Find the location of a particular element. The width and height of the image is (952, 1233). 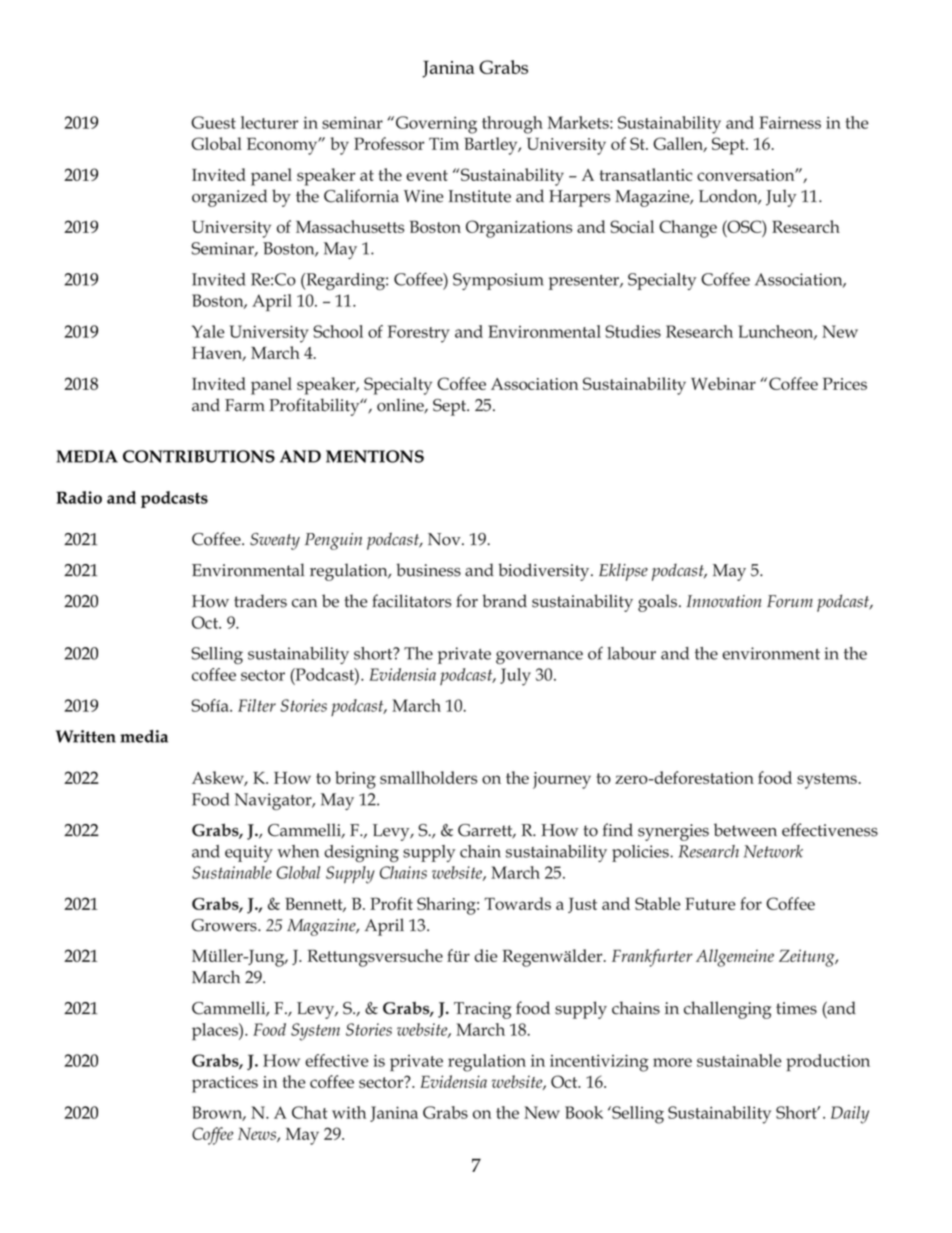

journey is located at coordinates (562, 780).
